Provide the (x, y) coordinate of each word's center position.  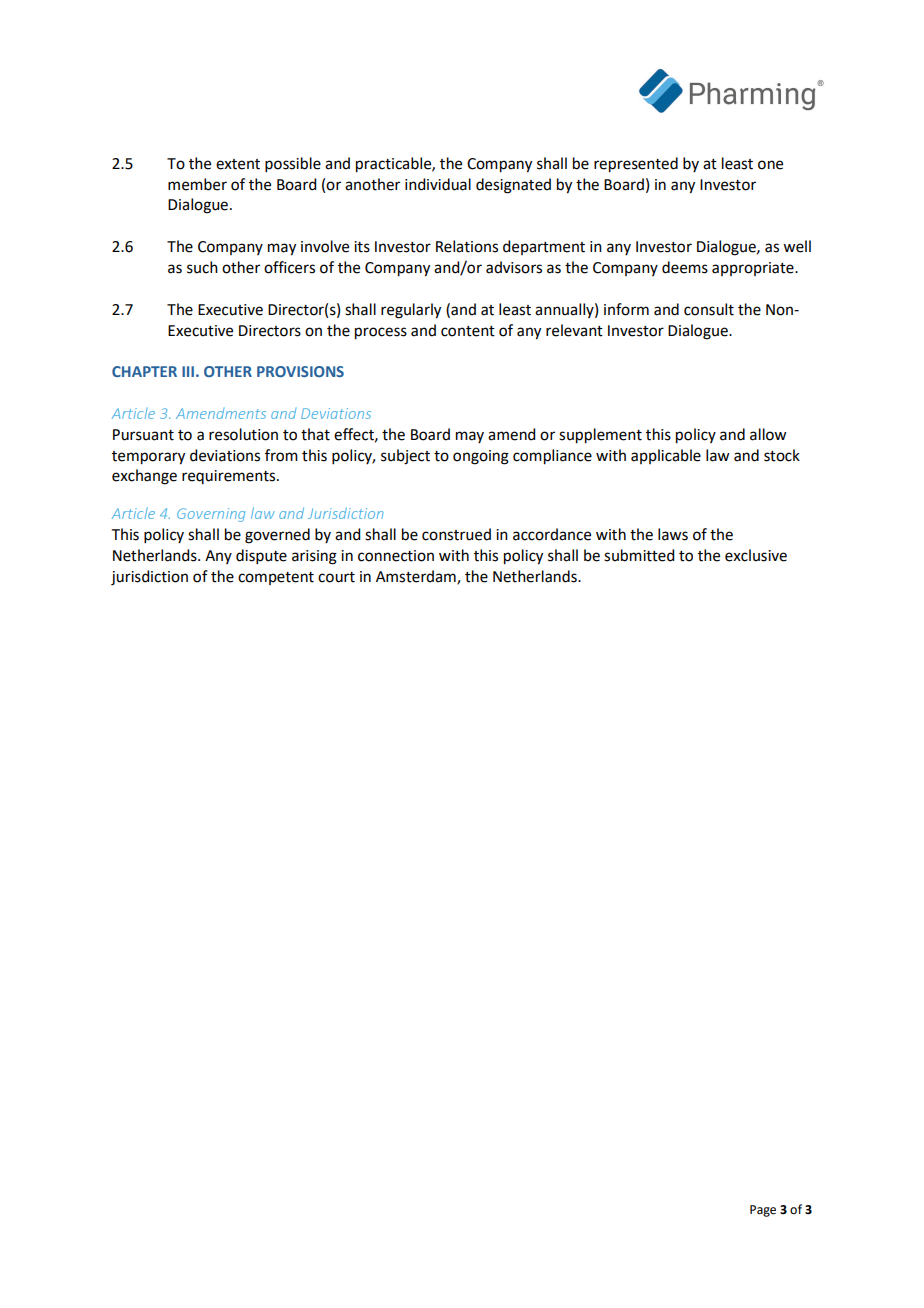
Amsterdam (417, 577)
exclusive (756, 555)
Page (763, 1211)
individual (438, 184)
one (770, 165)
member (197, 184)
